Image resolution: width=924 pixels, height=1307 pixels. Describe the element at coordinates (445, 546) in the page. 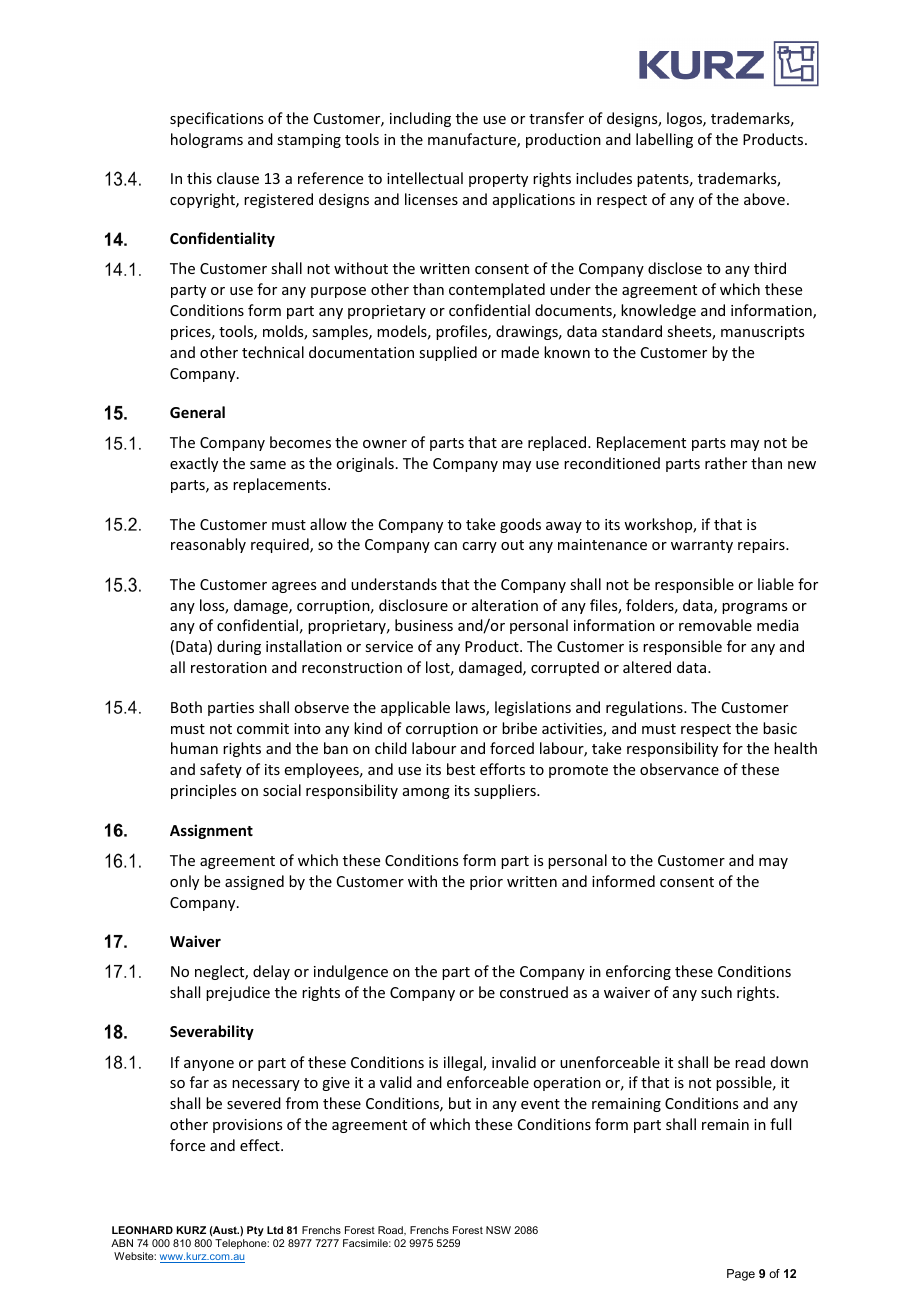

I see `can` at that location.
